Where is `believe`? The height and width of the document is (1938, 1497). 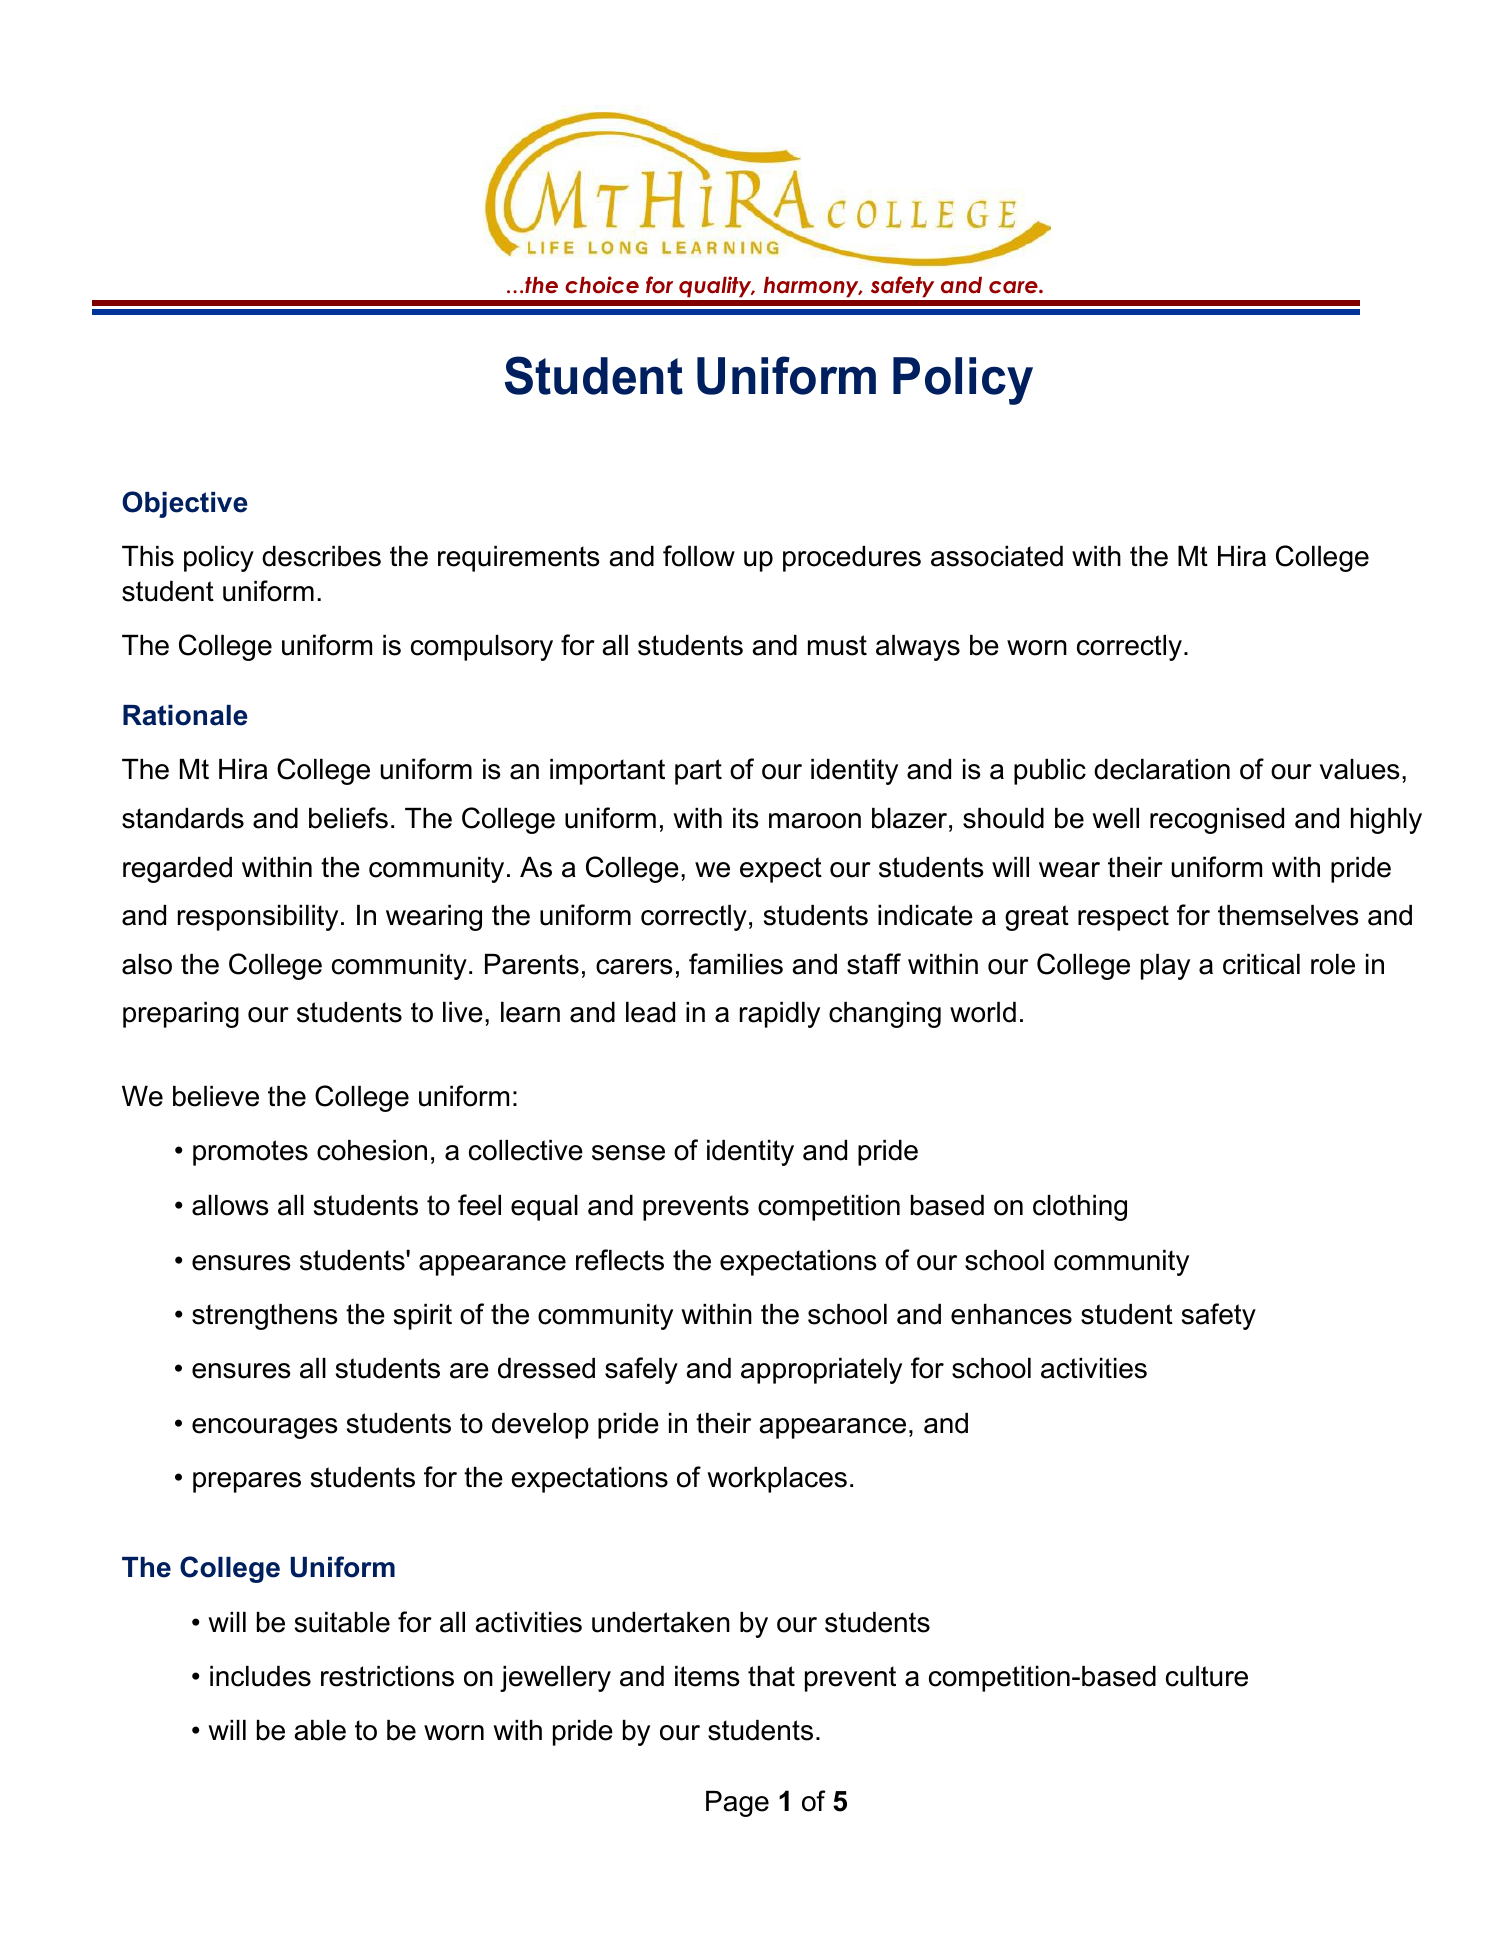 believe is located at coordinates (216, 1096).
